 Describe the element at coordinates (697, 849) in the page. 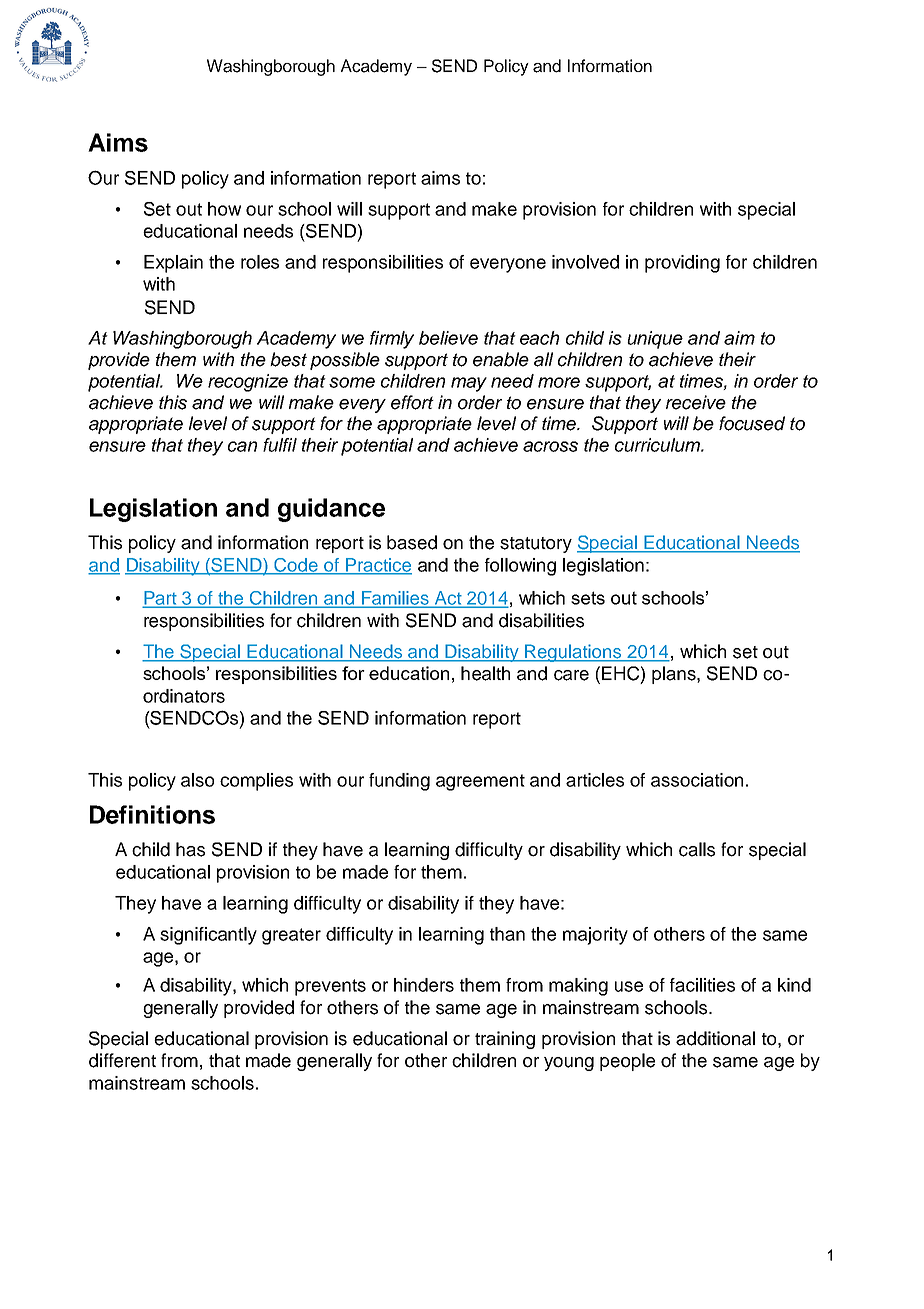

I see `calls` at that location.
